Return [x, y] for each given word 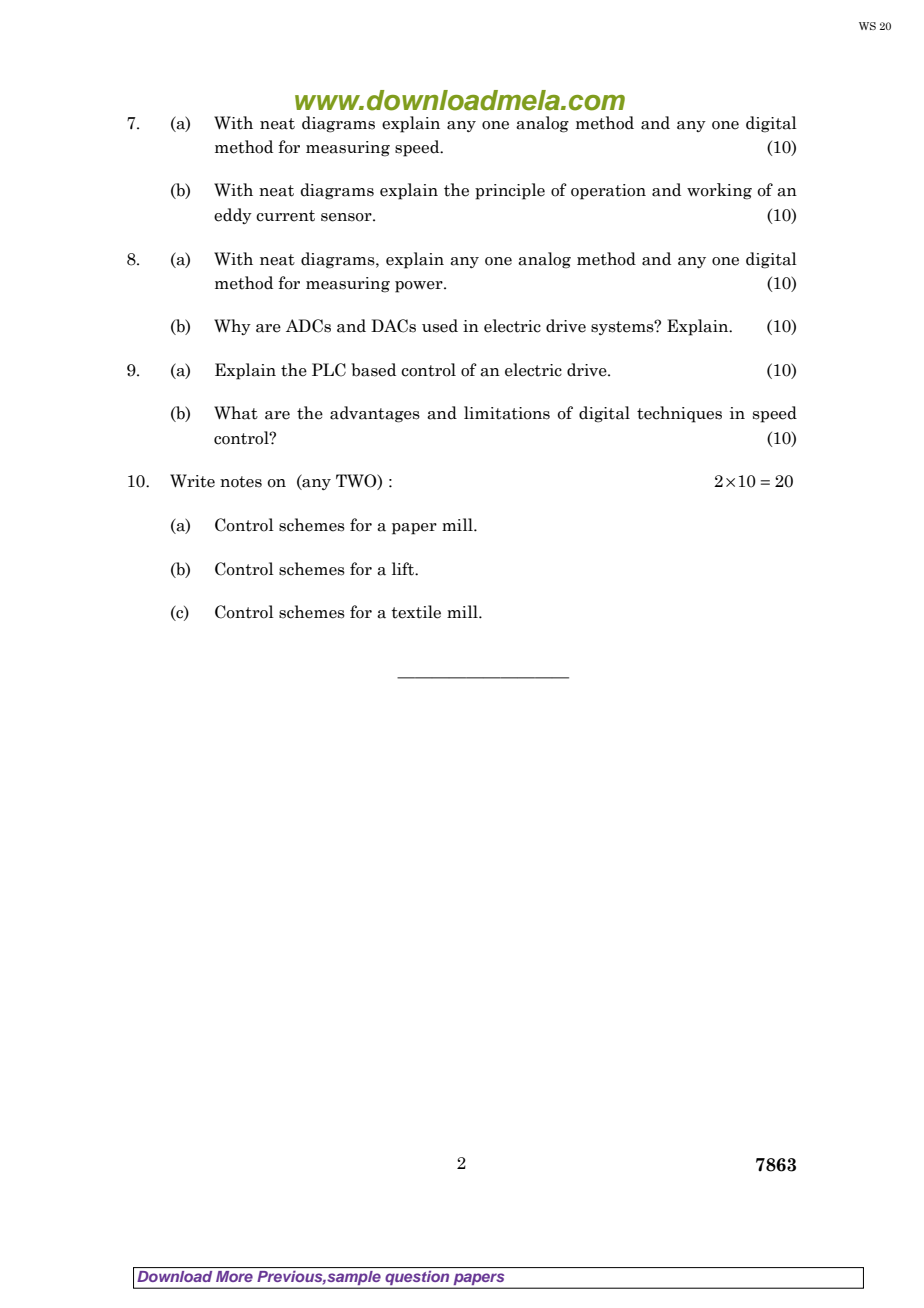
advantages [375, 414]
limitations [507, 413]
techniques [679, 414]
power [420, 287]
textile [416, 612]
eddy [233, 216]
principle [510, 191]
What [236, 413]
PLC [329, 370]
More [234, 1276]
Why [232, 327]
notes [241, 482]
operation [608, 192]
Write [192, 481]
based [373, 370]
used [440, 326]
